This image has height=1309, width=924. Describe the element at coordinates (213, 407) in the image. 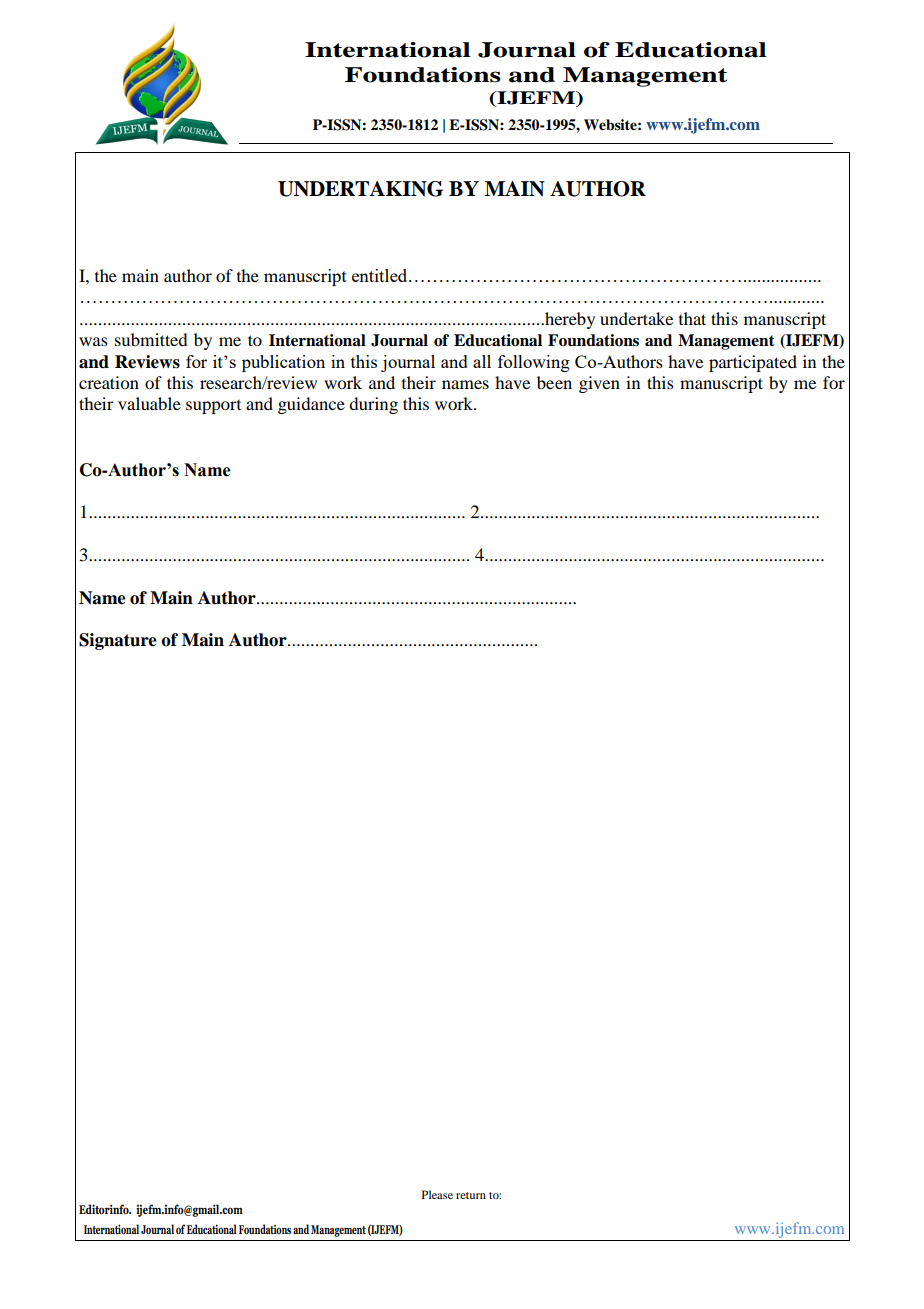

I see `support` at that location.
